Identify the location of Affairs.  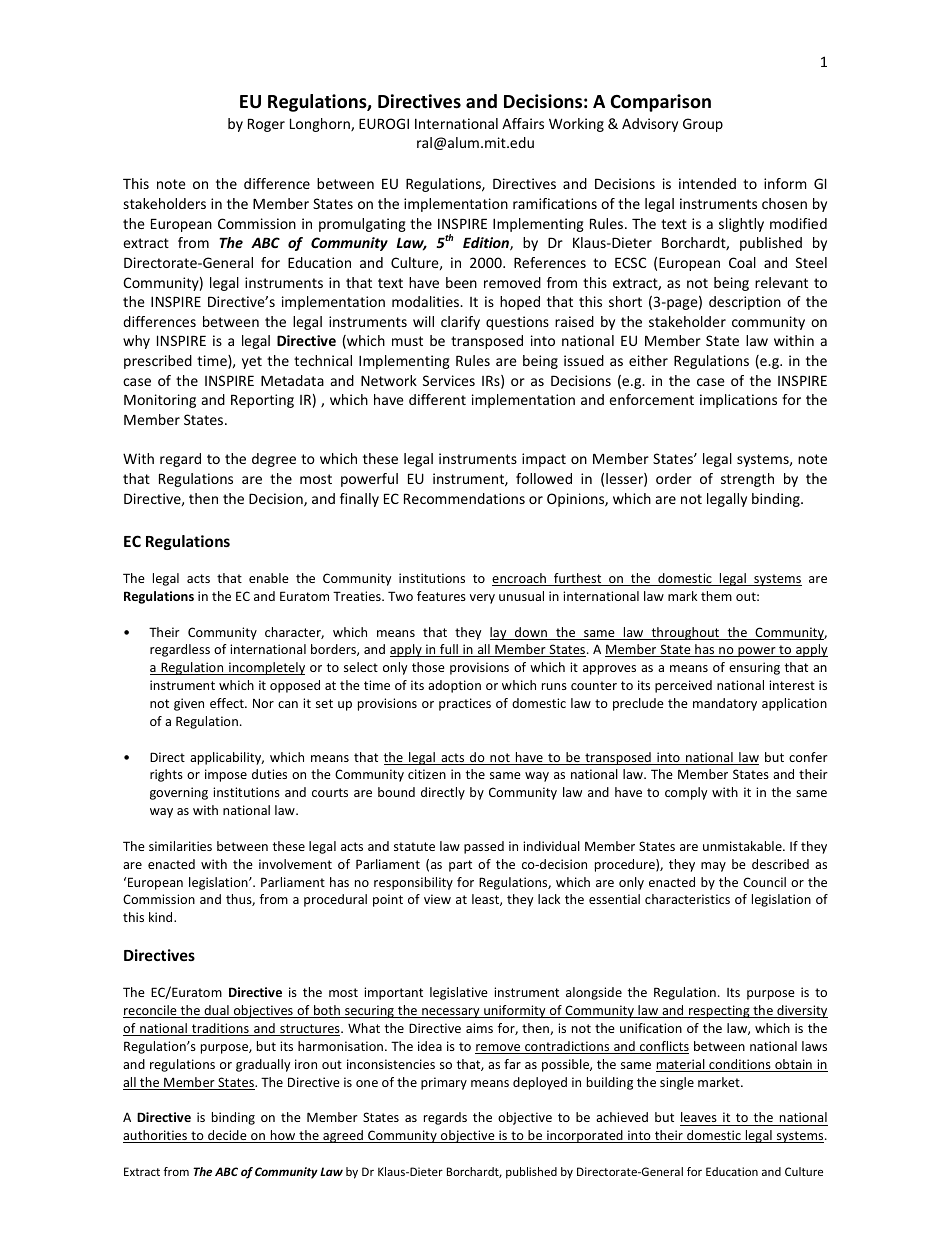
(523, 123).
